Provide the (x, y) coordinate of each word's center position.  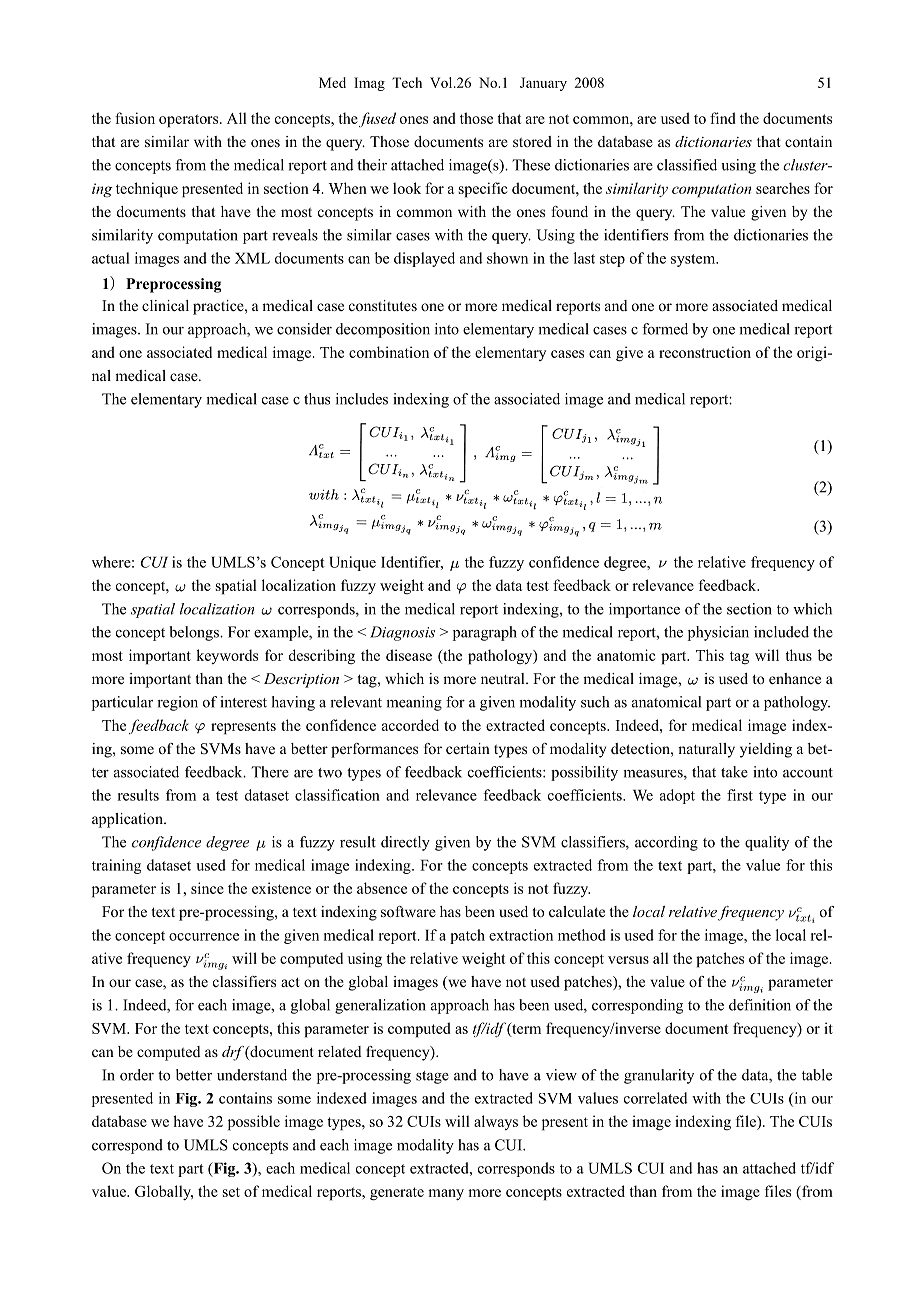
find (723, 118)
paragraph (485, 633)
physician (718, 633)
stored (532, 141)
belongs (195, 633)
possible (254, 1123)
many (446, 1194)
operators (190, 121)
